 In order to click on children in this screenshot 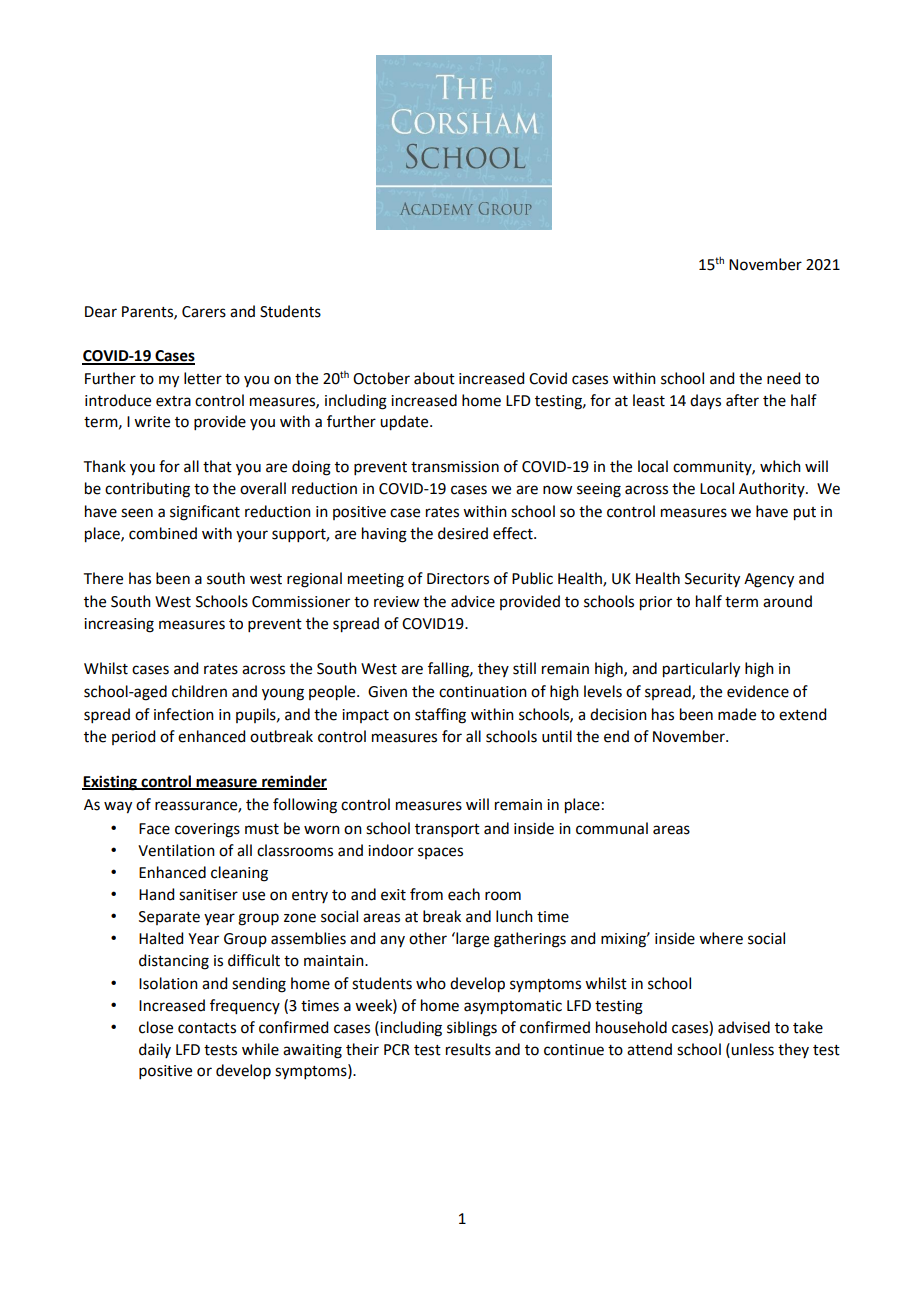, I will do `click(199, 691)`.
